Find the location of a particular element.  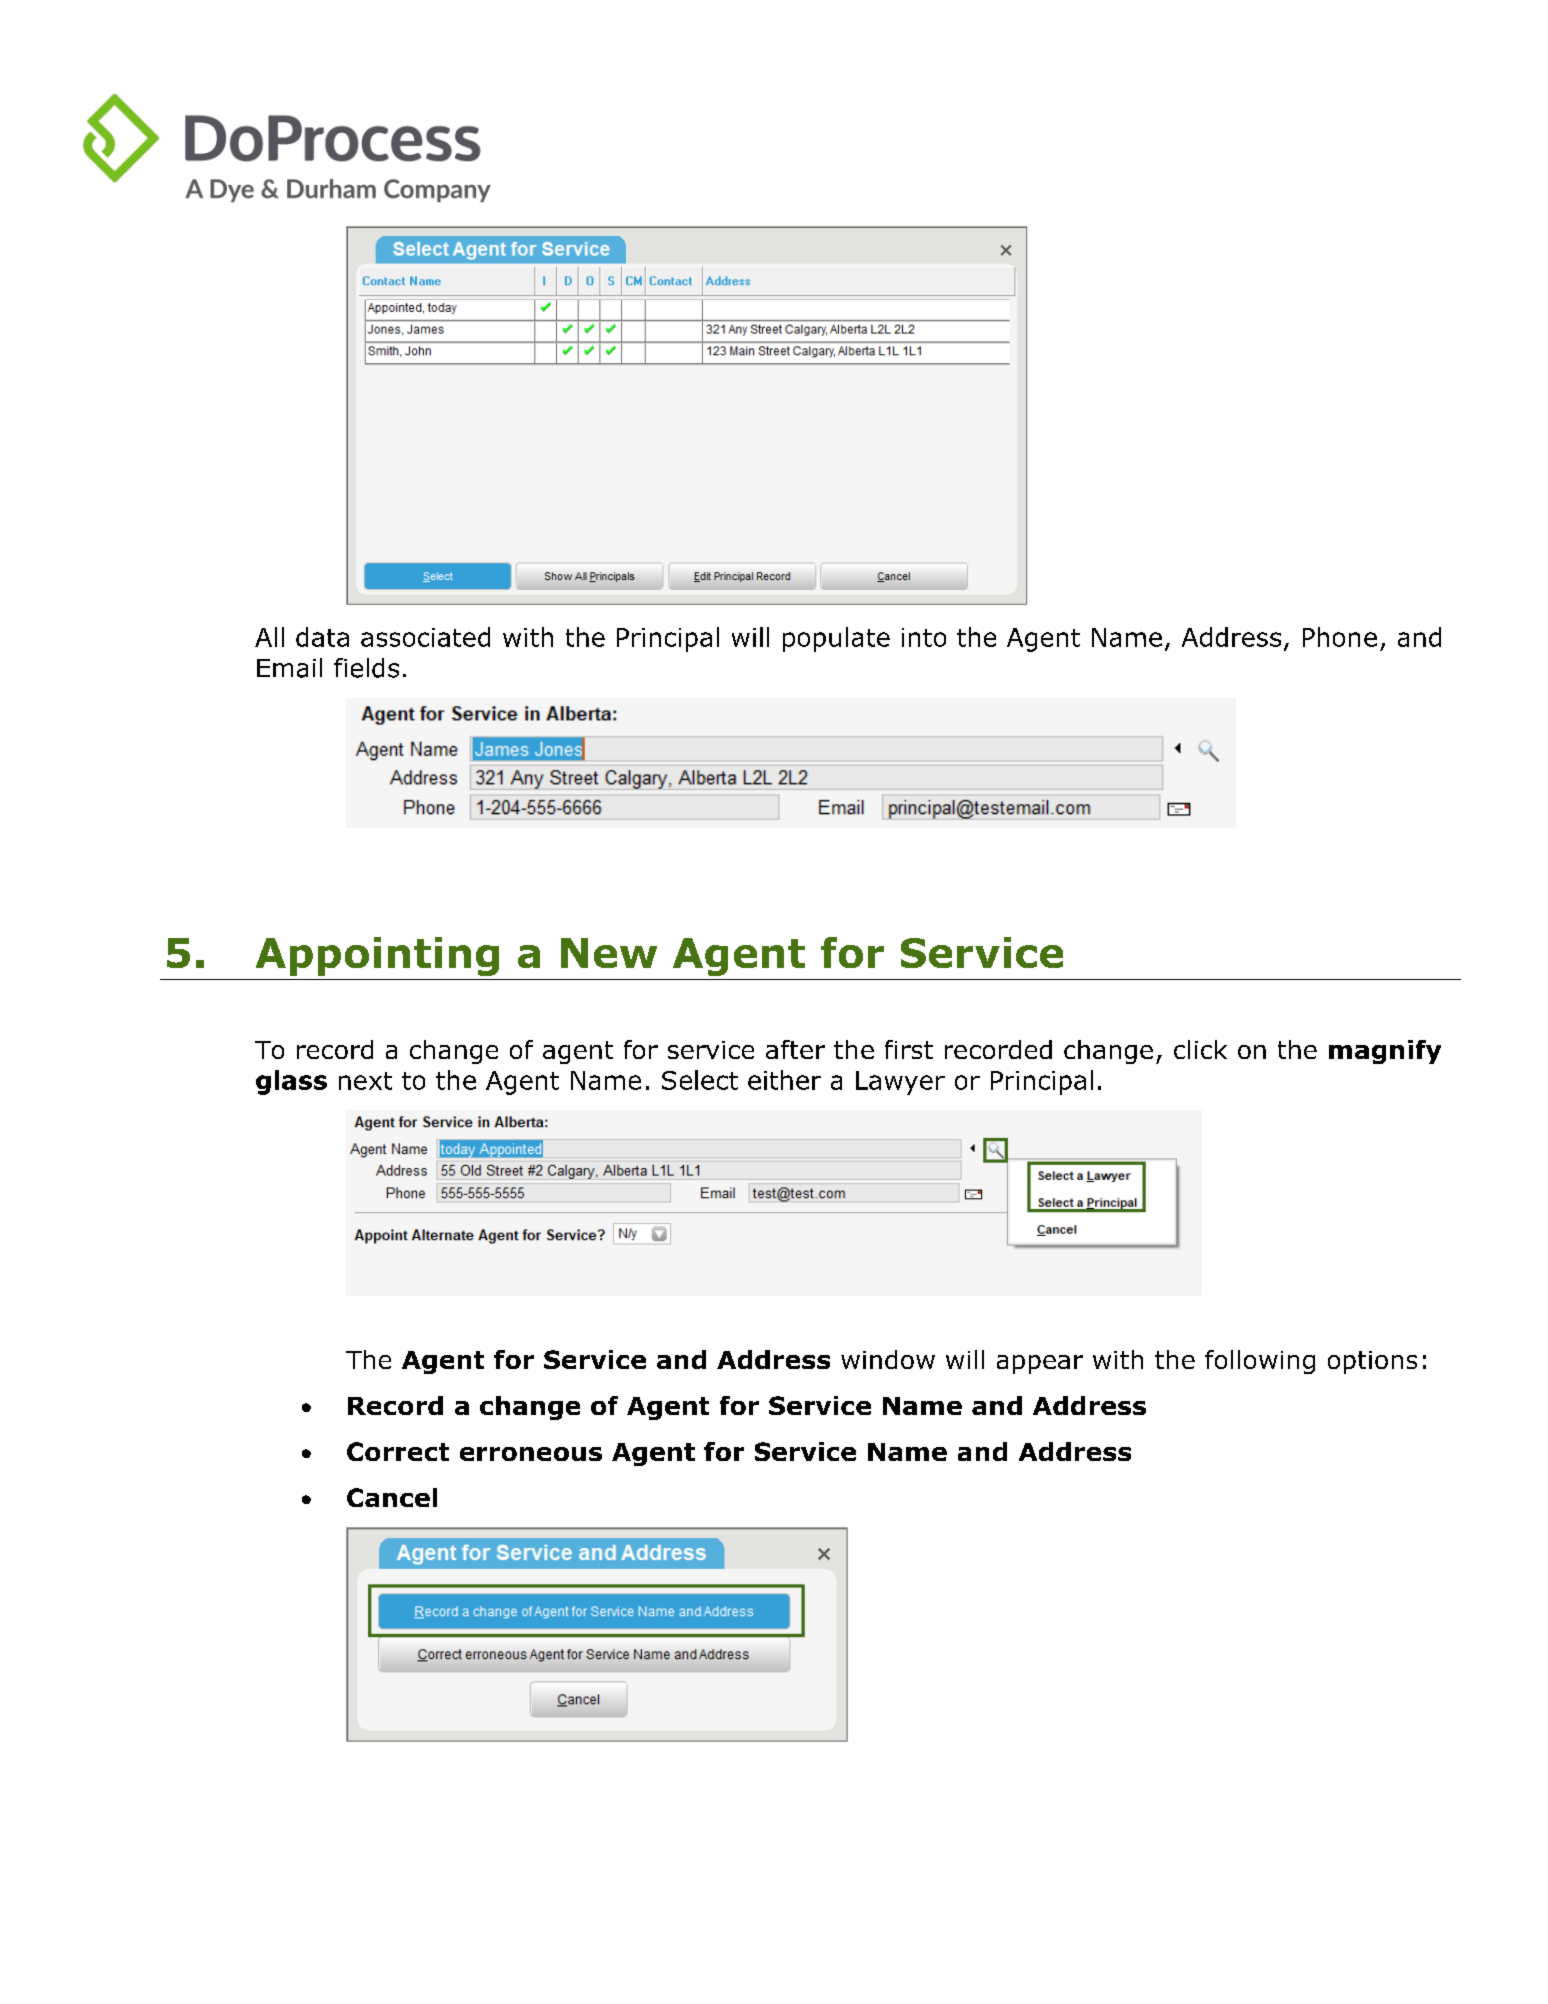

fields is located at coordinates (366, 668).
